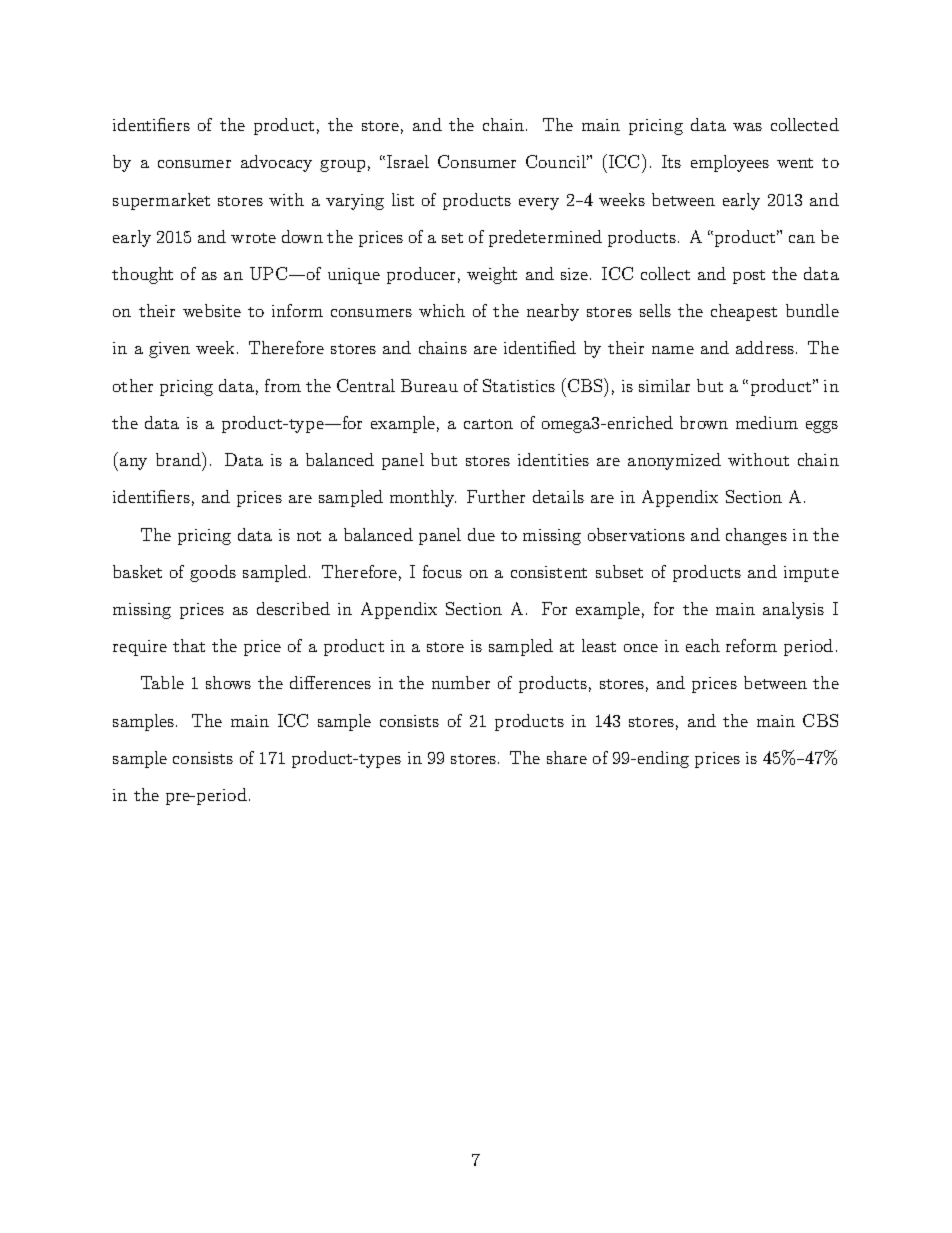 This page has height=1233, width=952. What do you see at coordinates (492, 275) in the page?
I see `weight` at bounding box center [492, 275].
